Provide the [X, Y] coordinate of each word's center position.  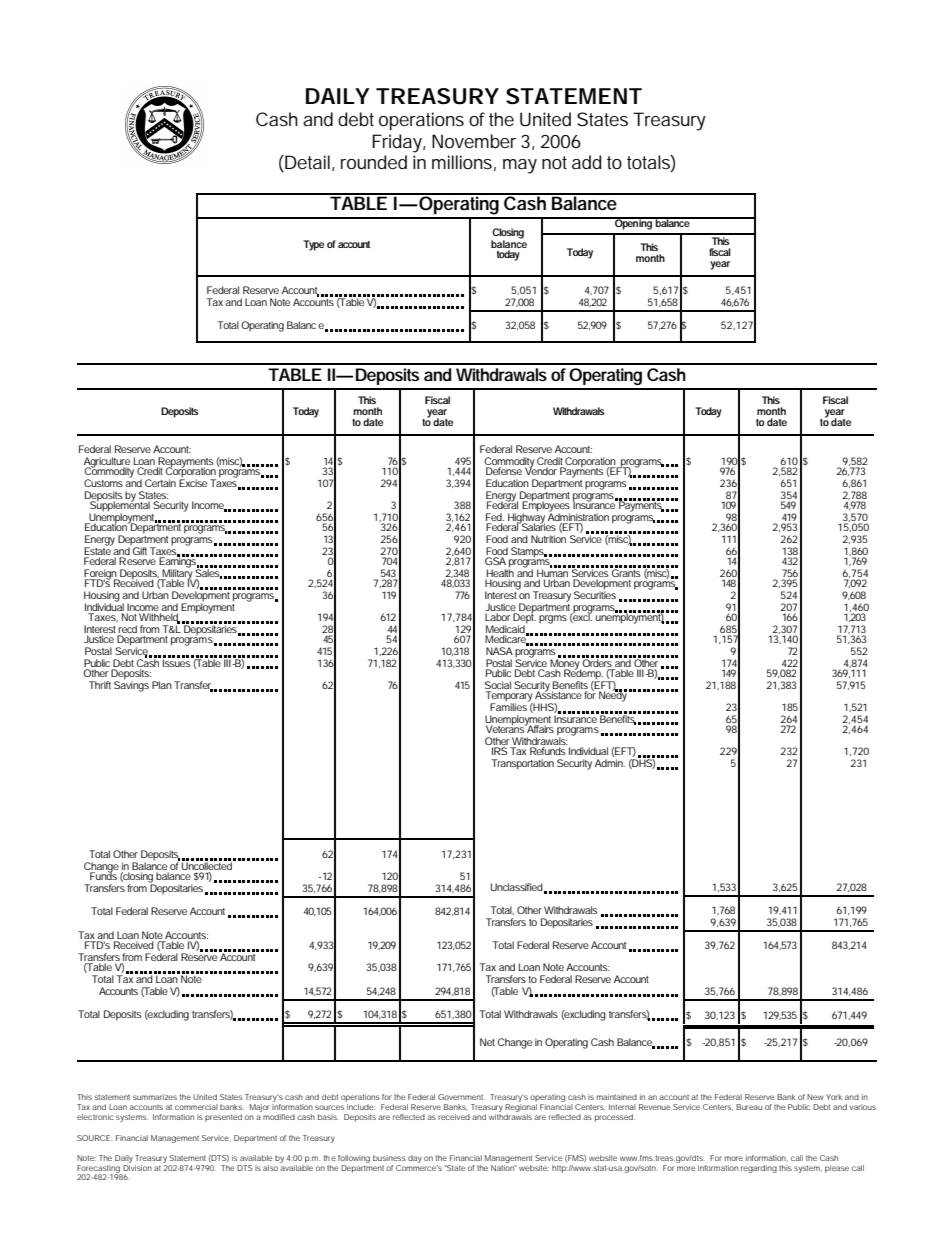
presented [223, 1118]
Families [510, 706]
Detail [307, 162]
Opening [634, 223]
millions [464, 163]
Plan [162, 685]
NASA [499, 651]
